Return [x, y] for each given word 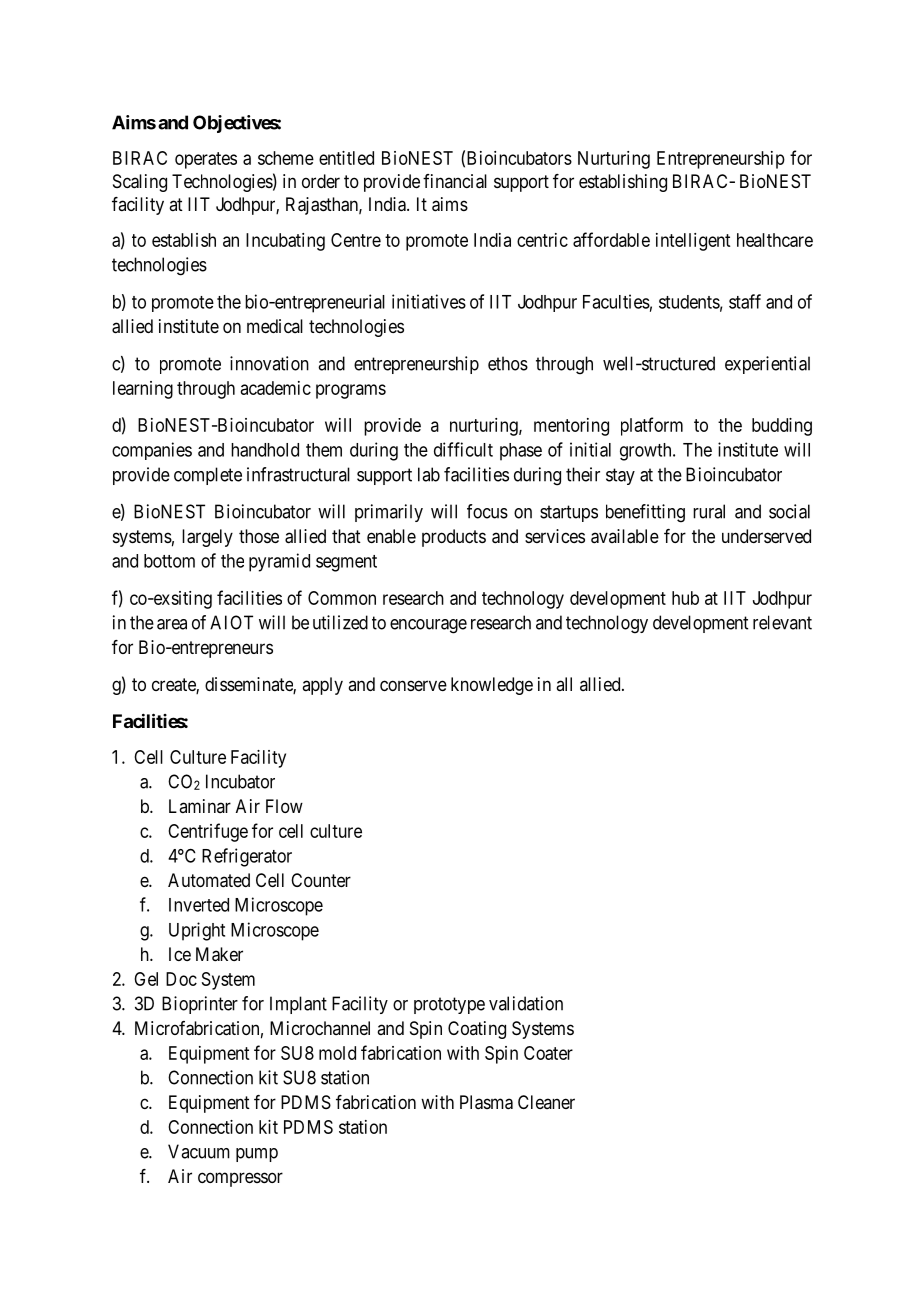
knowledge [492, 686]
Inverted [199, 905]
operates [206, 160]
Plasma [486, 1102]
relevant [782, 622]
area [172, 624]
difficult [463, 449]
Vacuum [199, 1151]
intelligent [693, 242]
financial [455, 181]
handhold [265, 450]
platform [652, 426]
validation [526, 1003]
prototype [449, 1005]
